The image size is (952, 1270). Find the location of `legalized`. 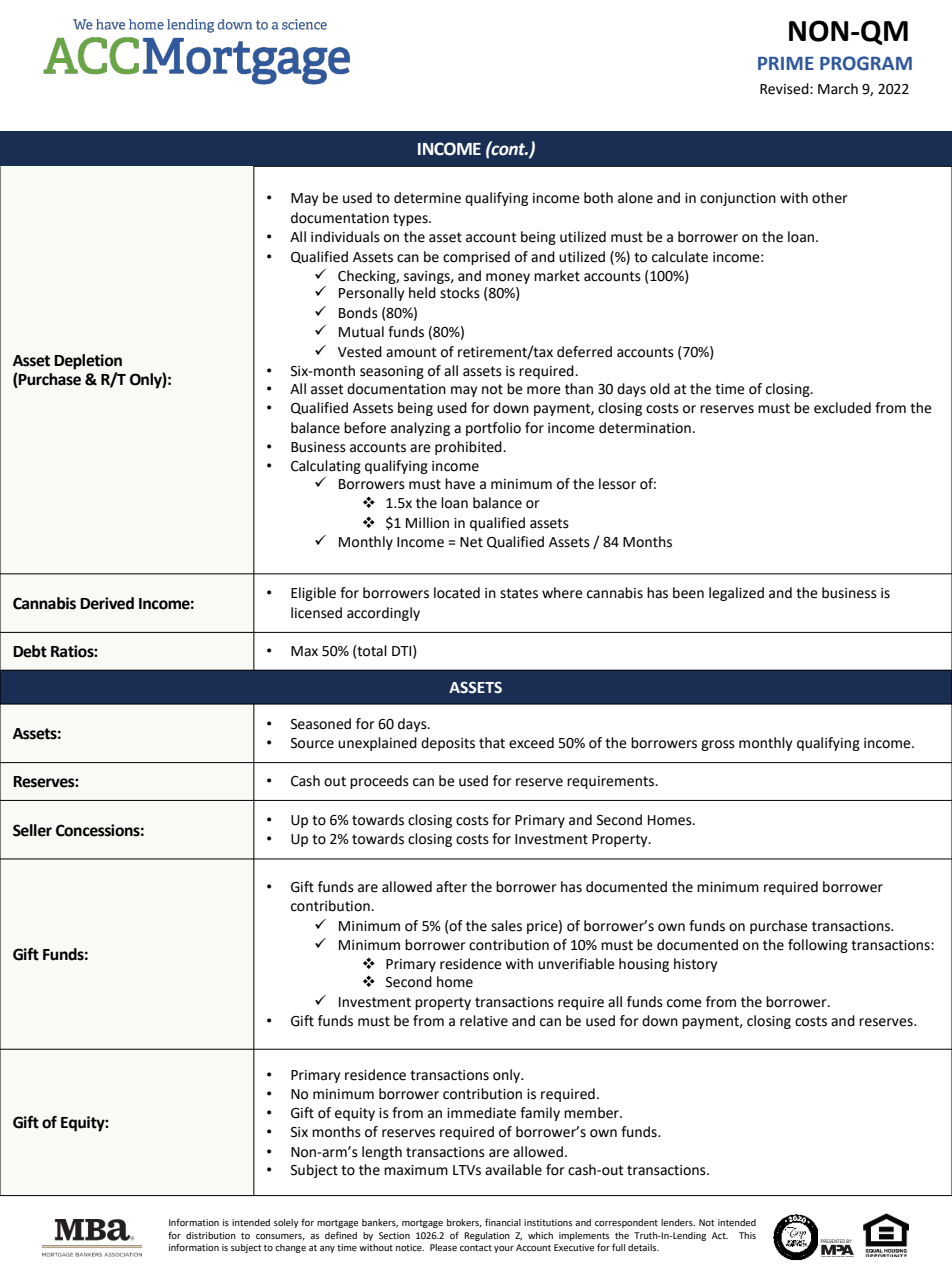

legalized is located at coordinates (736, 594).
